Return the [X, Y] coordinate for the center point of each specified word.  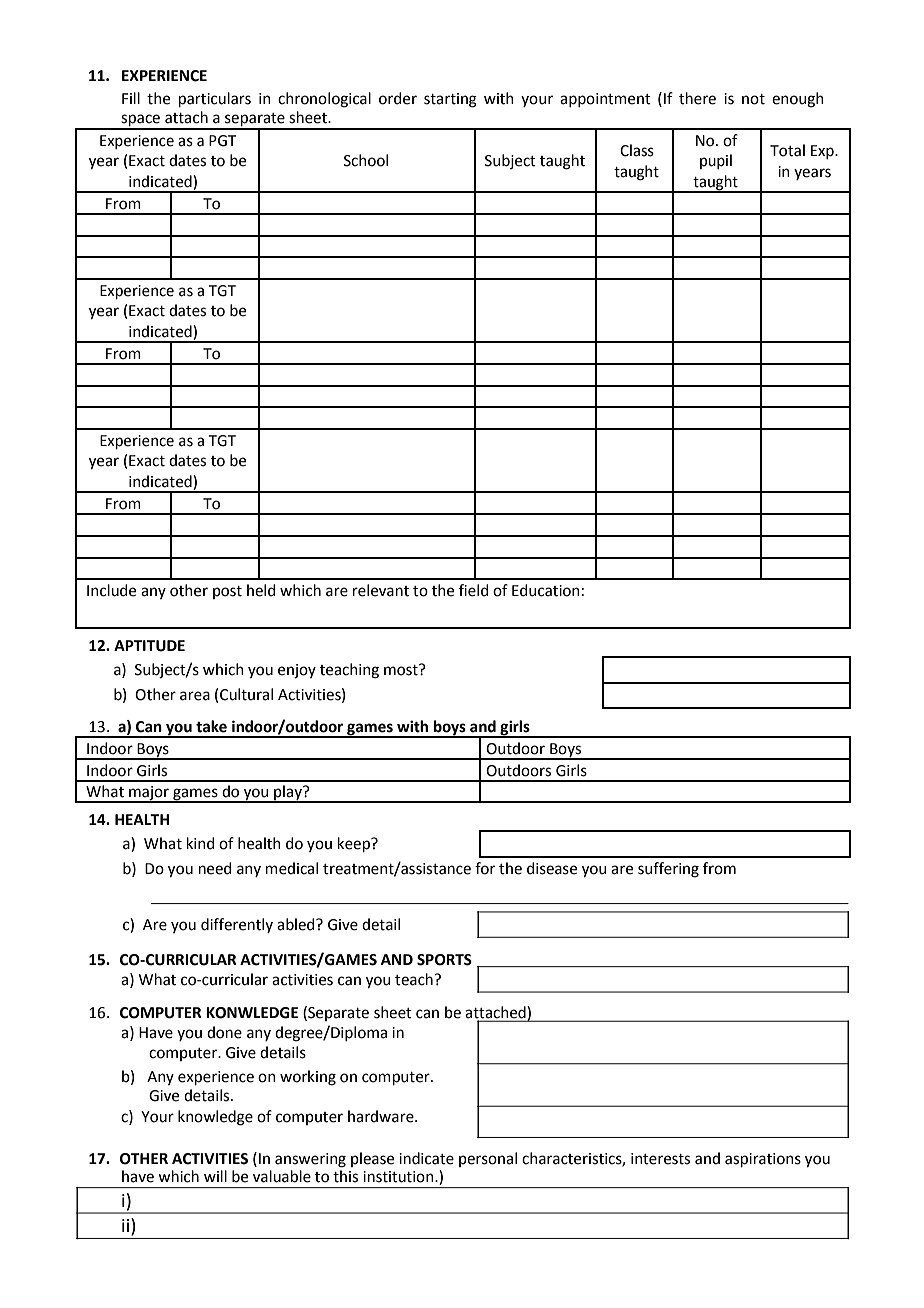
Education [546, 590]
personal [488, 1159]
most [402, 670]
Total [787, 150]
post [227, 592]
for [485, 868]
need [215, 868]
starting [450, 100]
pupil [716, 161]
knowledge [215, 1118]
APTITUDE [149, 646]
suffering [668, 870]
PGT [222, 141]
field [474, 590]
